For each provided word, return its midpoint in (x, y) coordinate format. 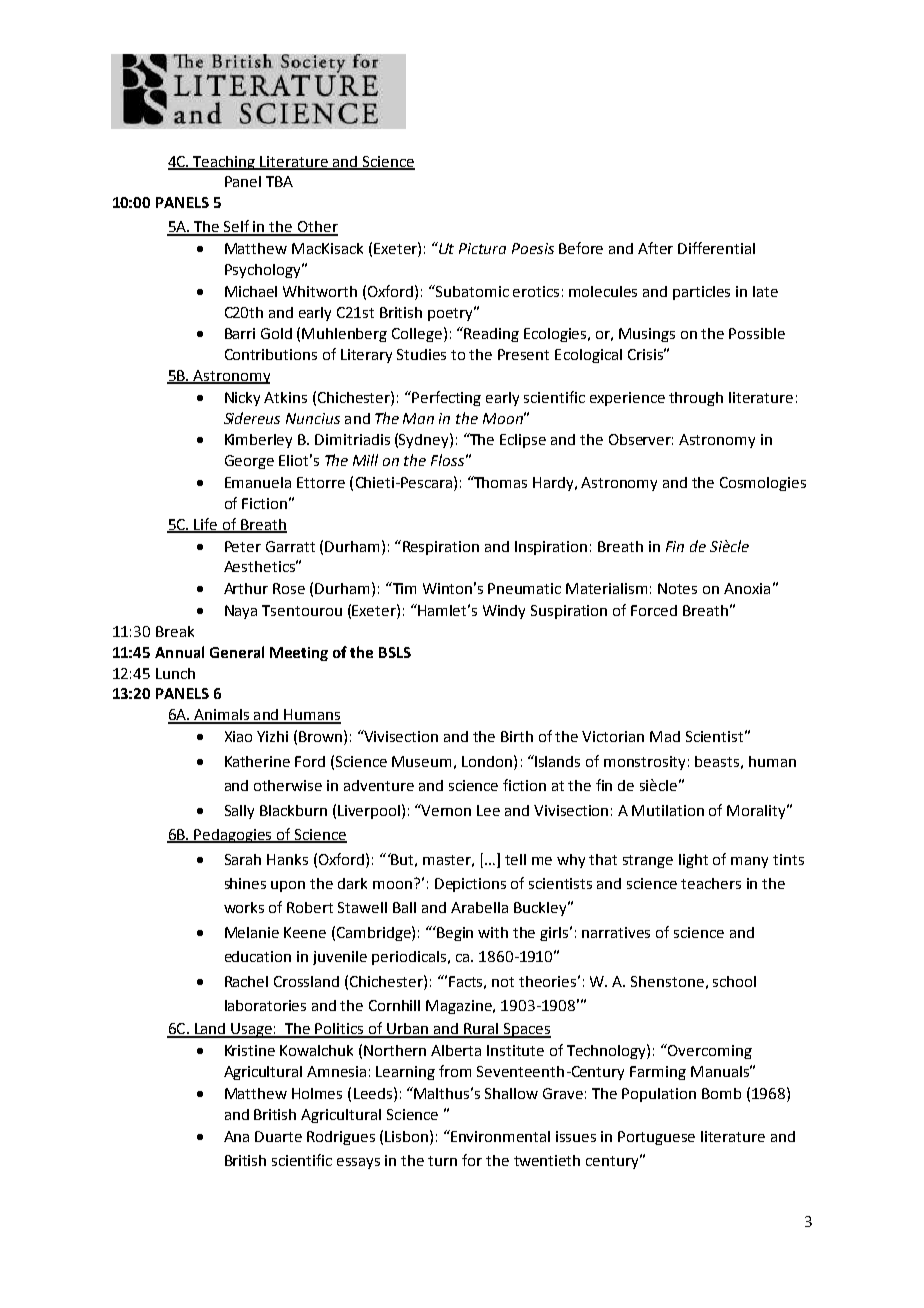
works (244, 907)
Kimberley (258, 441)
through (696, 399)
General (237, 652)
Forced (654, 610)
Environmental (499, 1136)
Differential (716, 248)
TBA (279, 181)
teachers (711, 883)
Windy (504, 612)
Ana (236, 1136)
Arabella (479, 907)
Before (581, 248)
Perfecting (445, 398)
